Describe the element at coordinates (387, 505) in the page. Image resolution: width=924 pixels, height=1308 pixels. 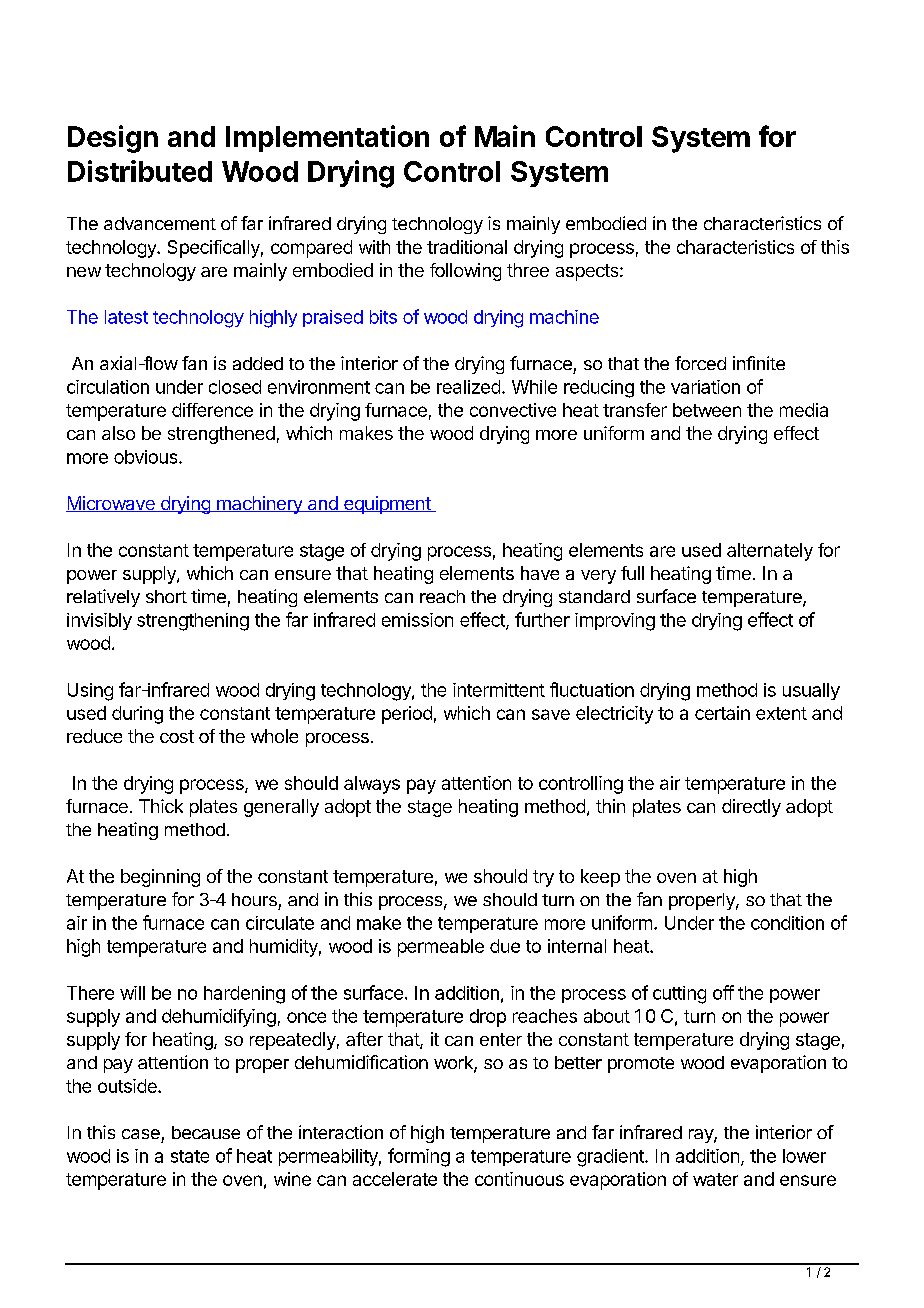
I see `equipment` at that location.
